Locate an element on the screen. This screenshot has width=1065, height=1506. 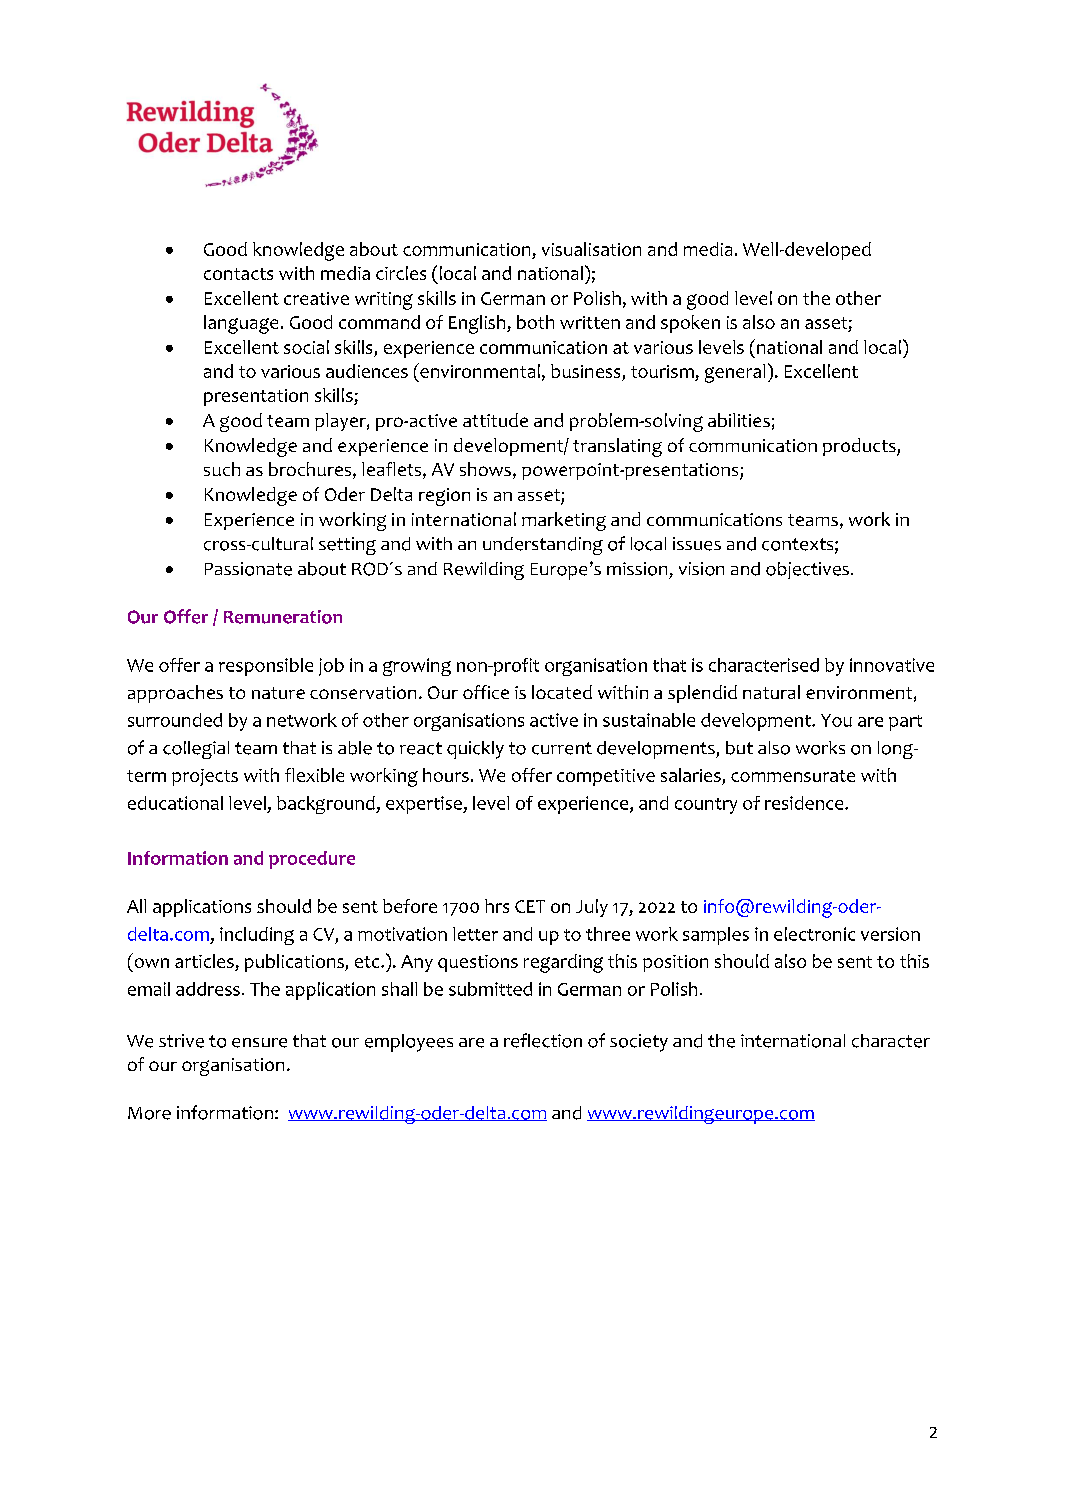
products is located at coordinates (860, 447).
